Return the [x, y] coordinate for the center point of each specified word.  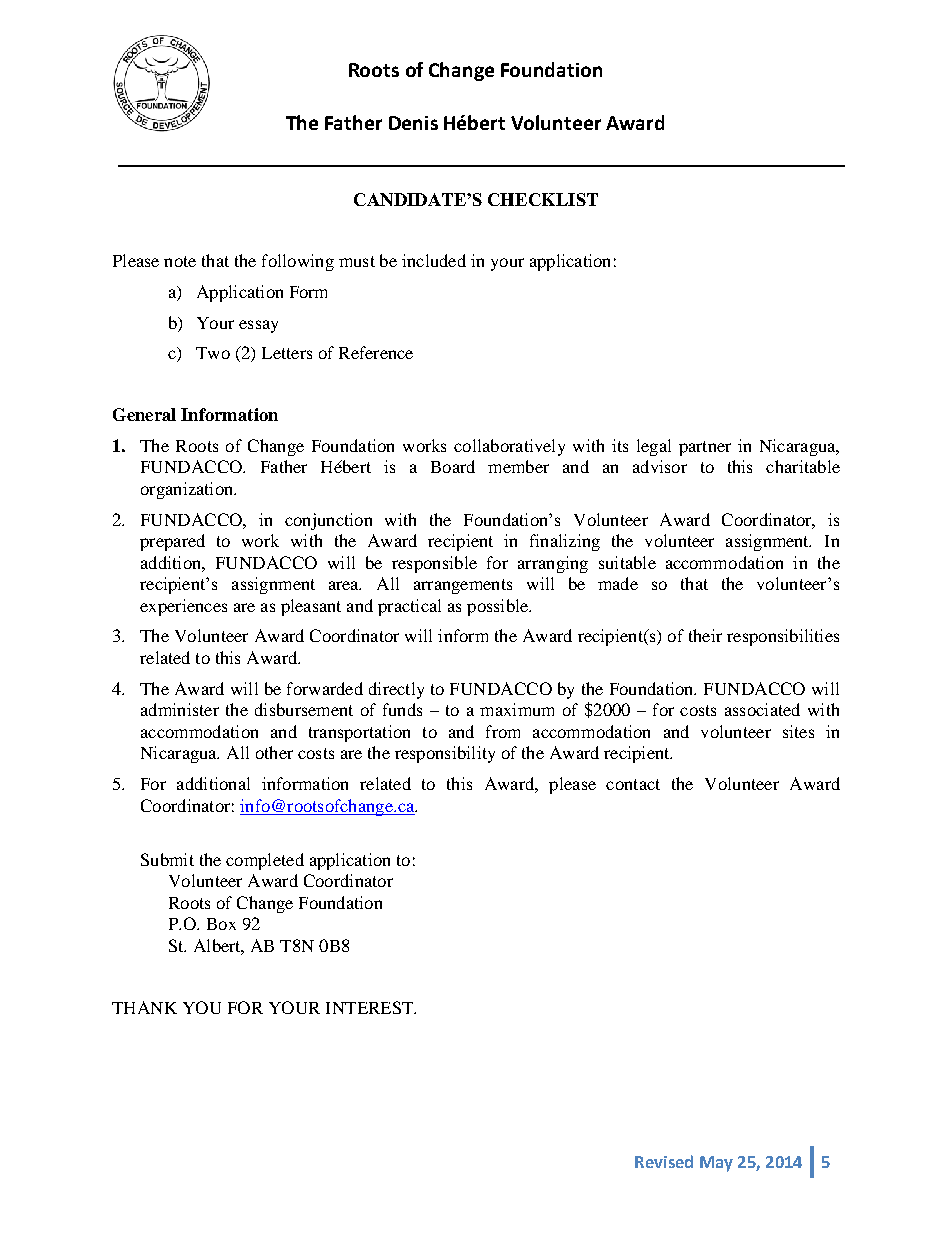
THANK [144, 1007]
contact [633, 784]
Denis [413, 123]
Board [453, 466]
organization [188, 490]
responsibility [445, 754]
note [180, 261]
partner [705, 448]
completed [265, 861]
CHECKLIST [543, 199]
